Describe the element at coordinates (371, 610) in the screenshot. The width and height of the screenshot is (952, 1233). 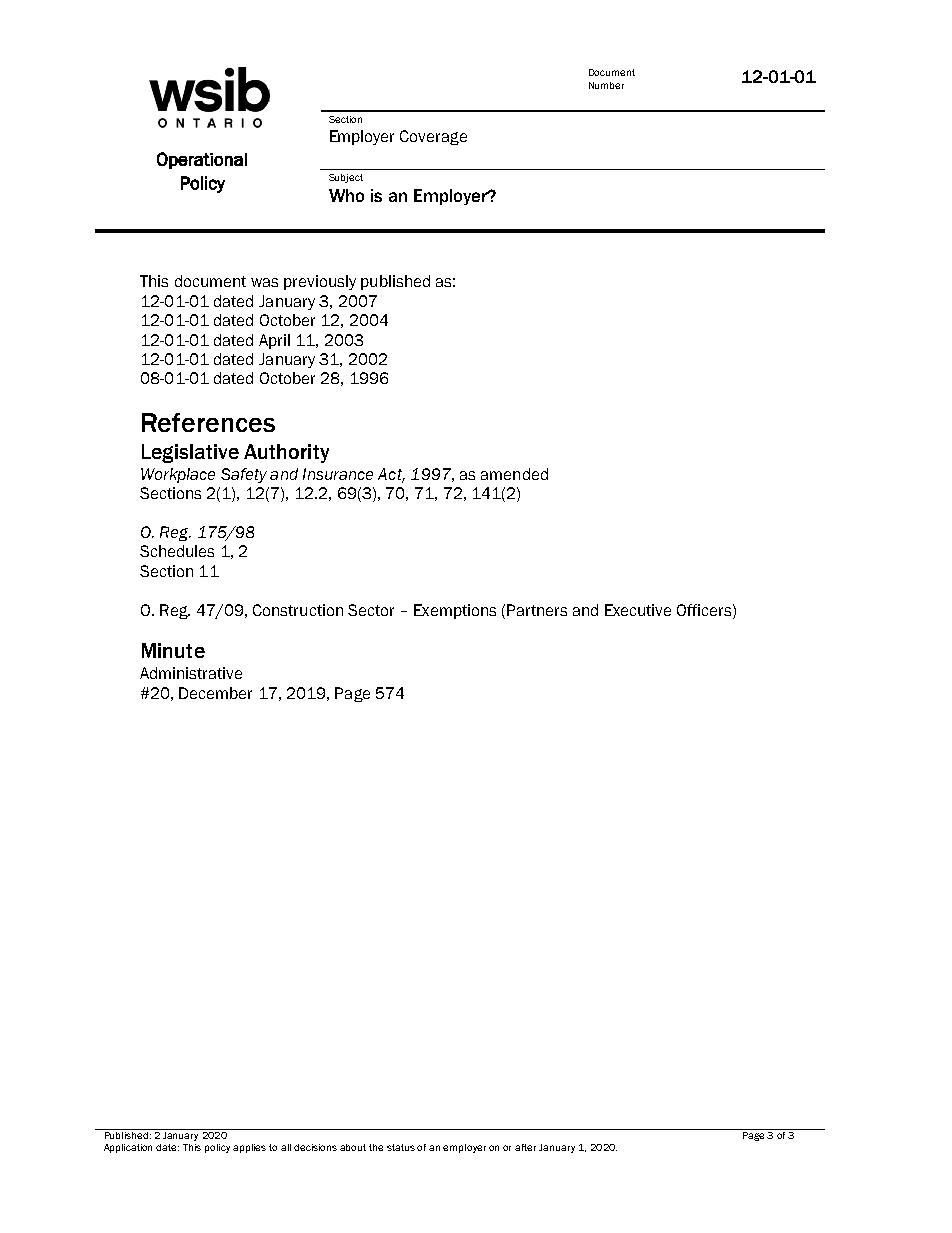
I see `Sector` at that location.
